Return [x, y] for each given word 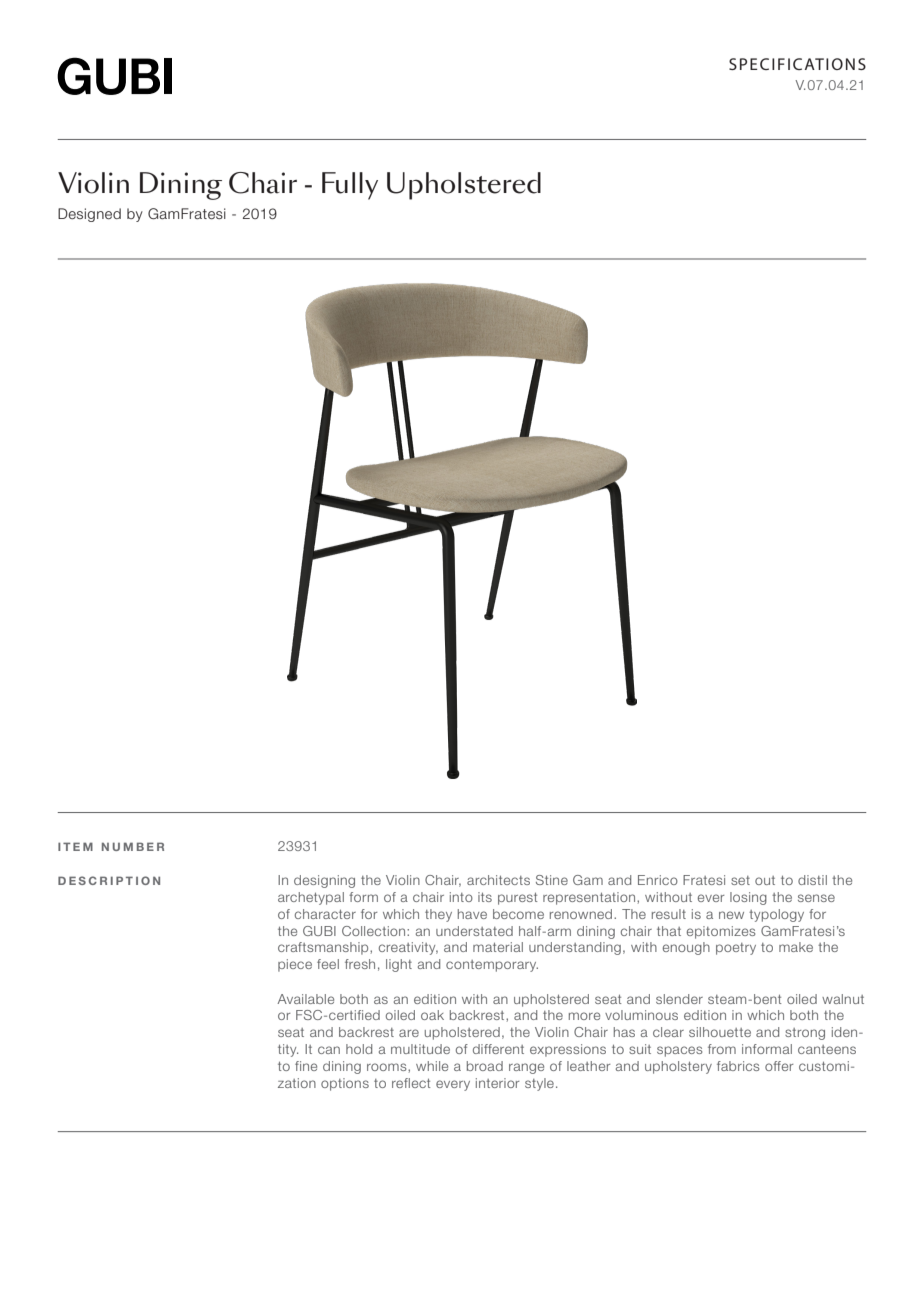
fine [306, 1066]
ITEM [75, 846]
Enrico [658, 880]
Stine [552, 880]
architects [498, 880]
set [740, 880]
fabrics [738, 1066]
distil [812, 880]
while [432, 1066]
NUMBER [133, 846]
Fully [350, 186]
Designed [89, 215]
